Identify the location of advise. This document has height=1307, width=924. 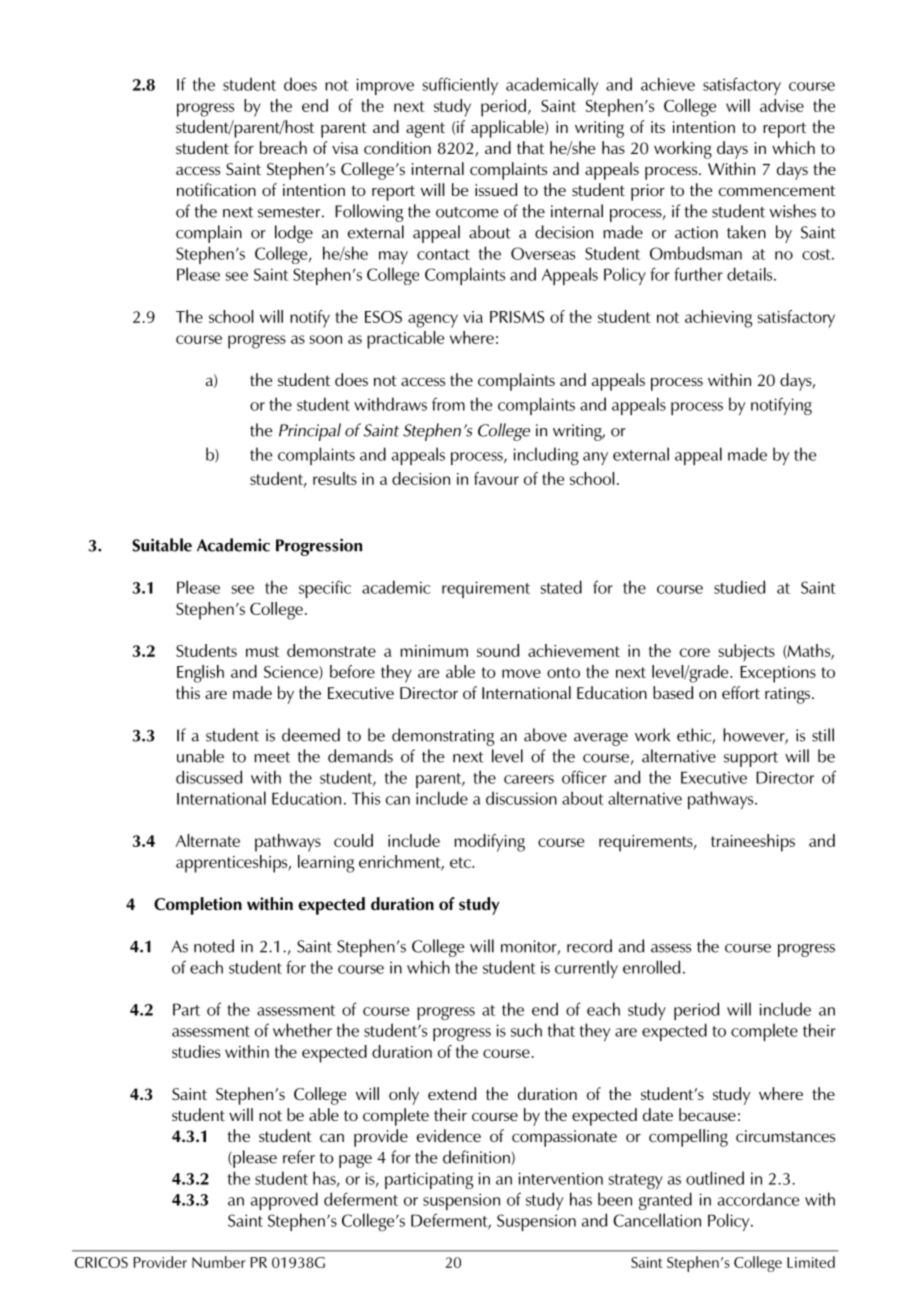
(782, 105).
